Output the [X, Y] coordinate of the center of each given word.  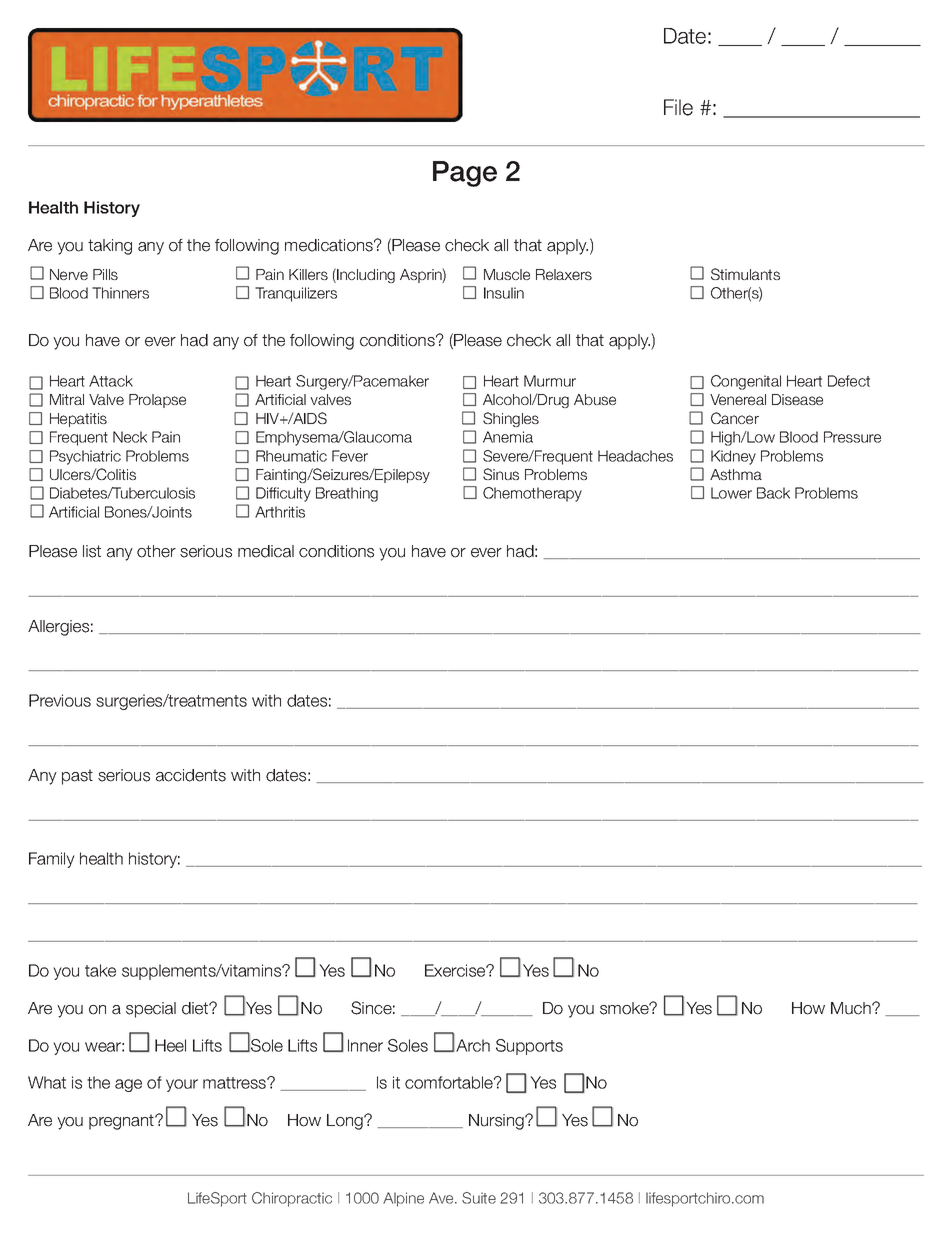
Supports [529, 1047]
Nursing [497, 1122]
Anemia [508, 437]
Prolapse [157, 401]
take [100, 970]
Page [465, 174]
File [678, 107]
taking [110, 247]
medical [266, 551]
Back [773, 493]
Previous [60, 700]
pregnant [122, 1122]
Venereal [738, 399]
